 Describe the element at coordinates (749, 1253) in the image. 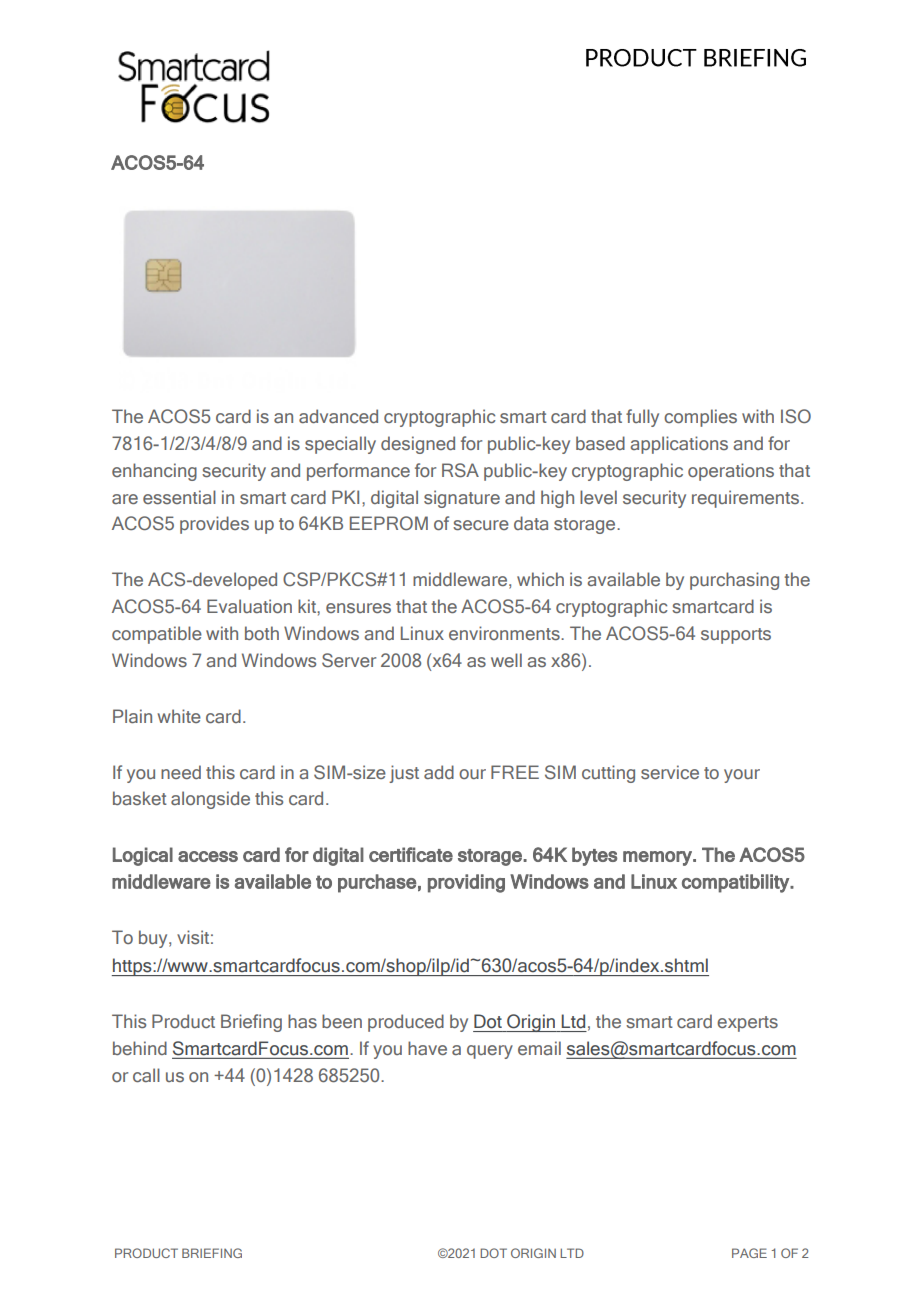

I see `PAGE` at that location.
